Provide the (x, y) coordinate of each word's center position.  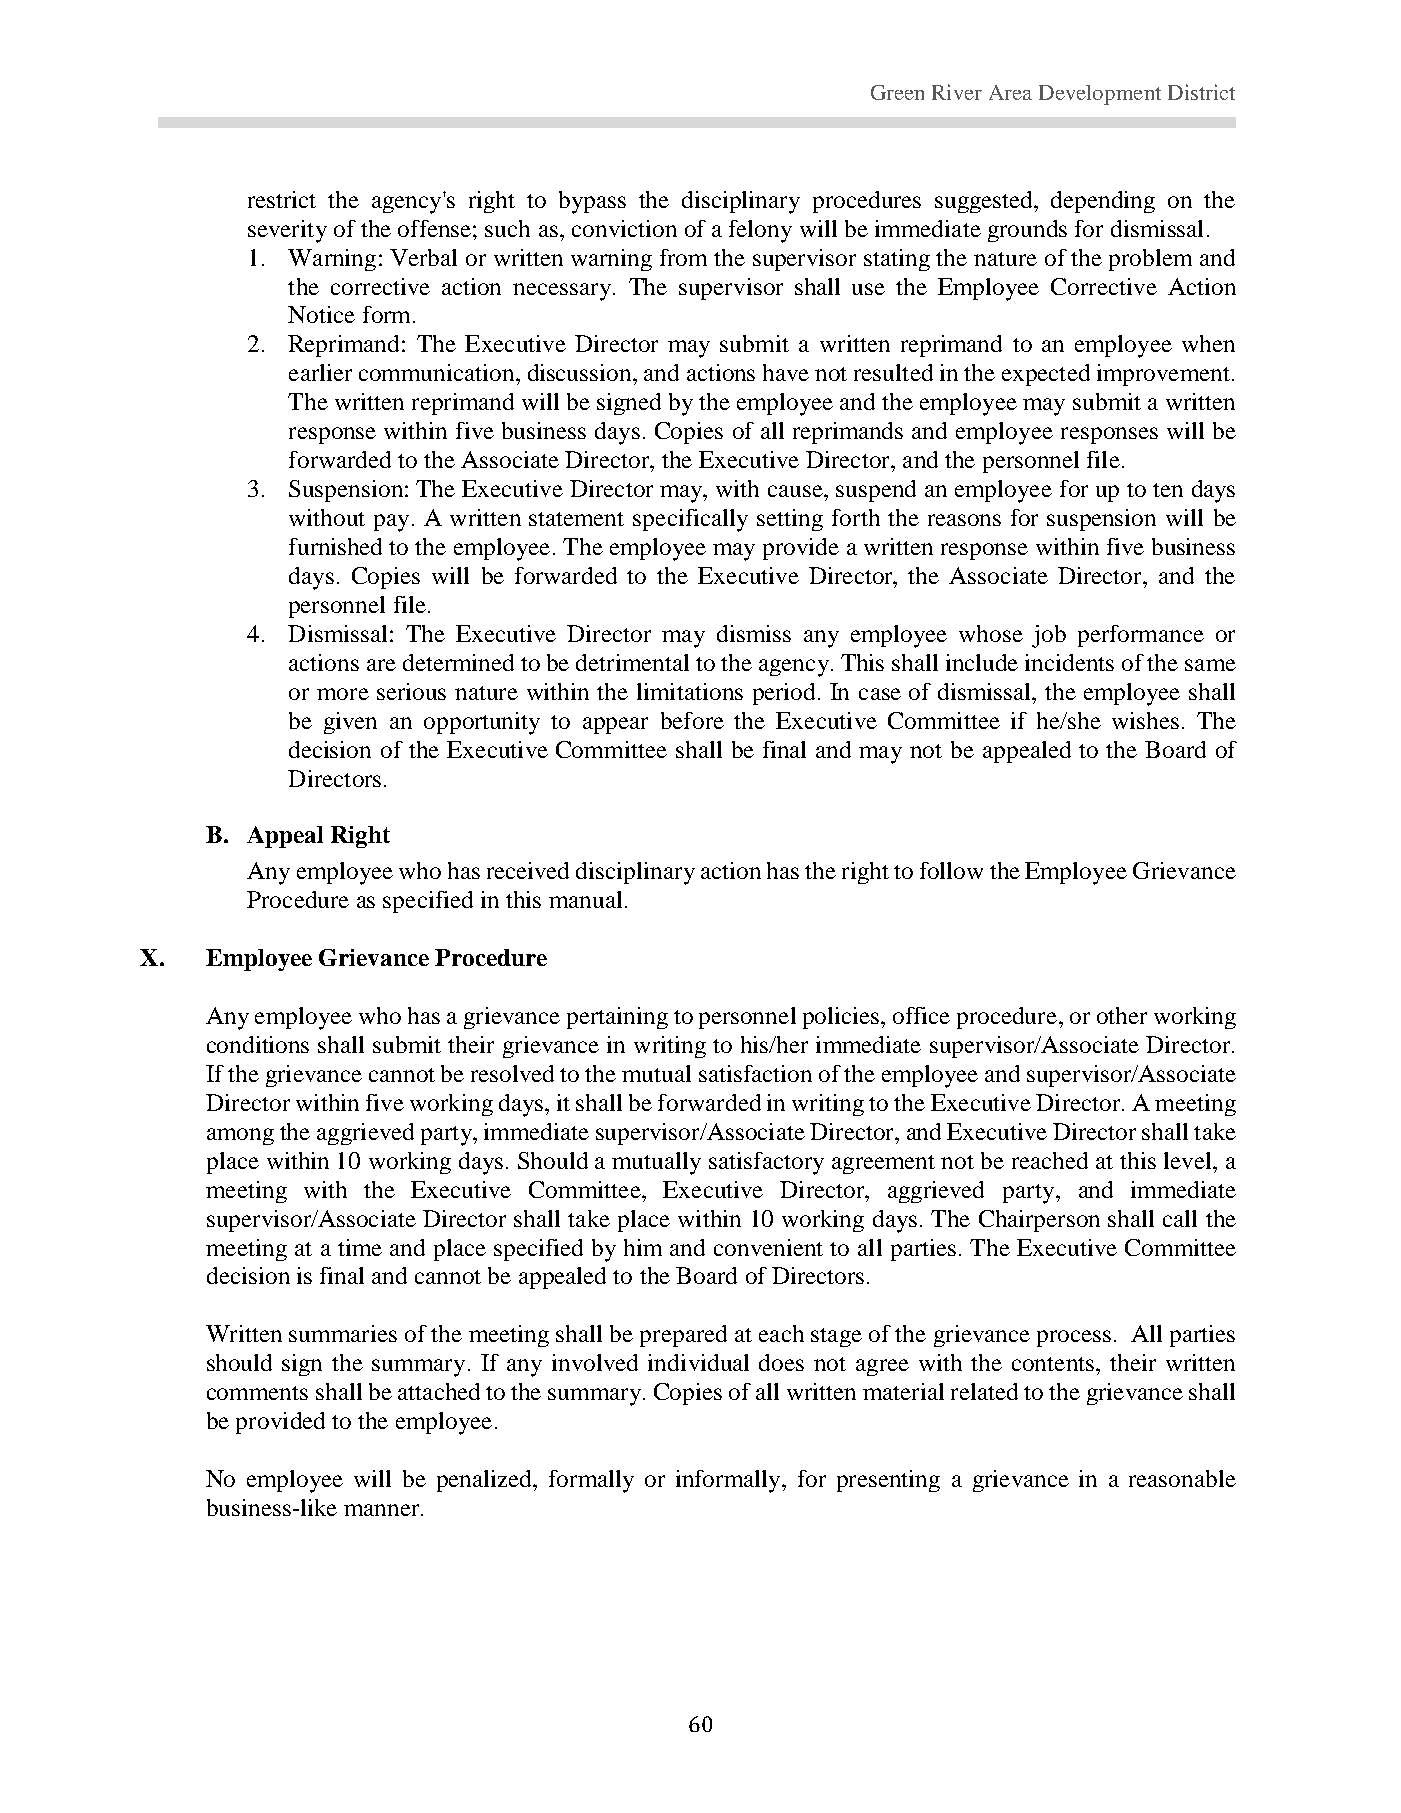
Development (1100, 95)
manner (383, 1510)
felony (760, 231)
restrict (282, 199)
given (350, 723)
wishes (1145, 720)
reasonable (1182, 1478)
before (692, 720)
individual (698, 1362)
